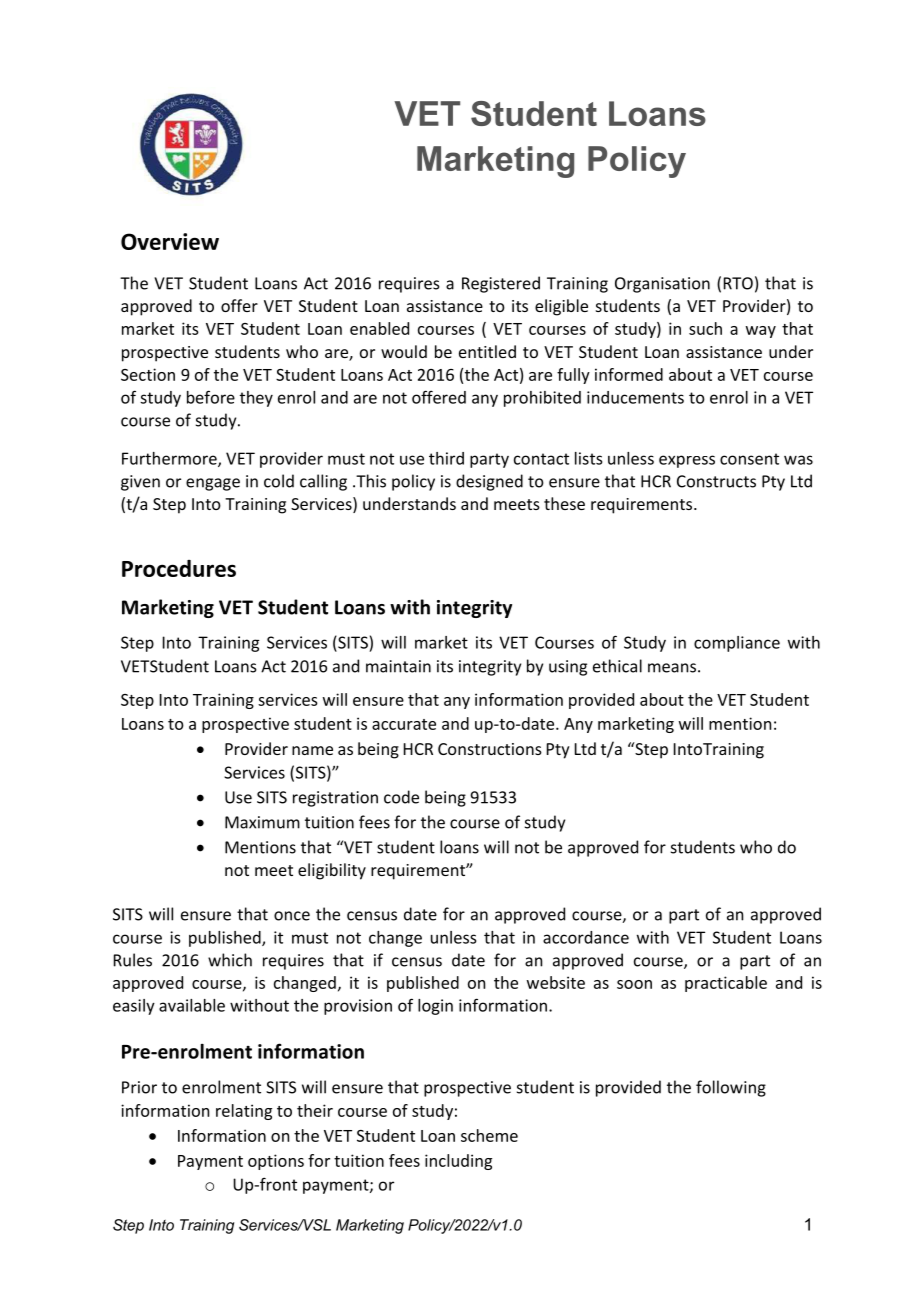  I want to click on Constructs, so click(716, 481).
